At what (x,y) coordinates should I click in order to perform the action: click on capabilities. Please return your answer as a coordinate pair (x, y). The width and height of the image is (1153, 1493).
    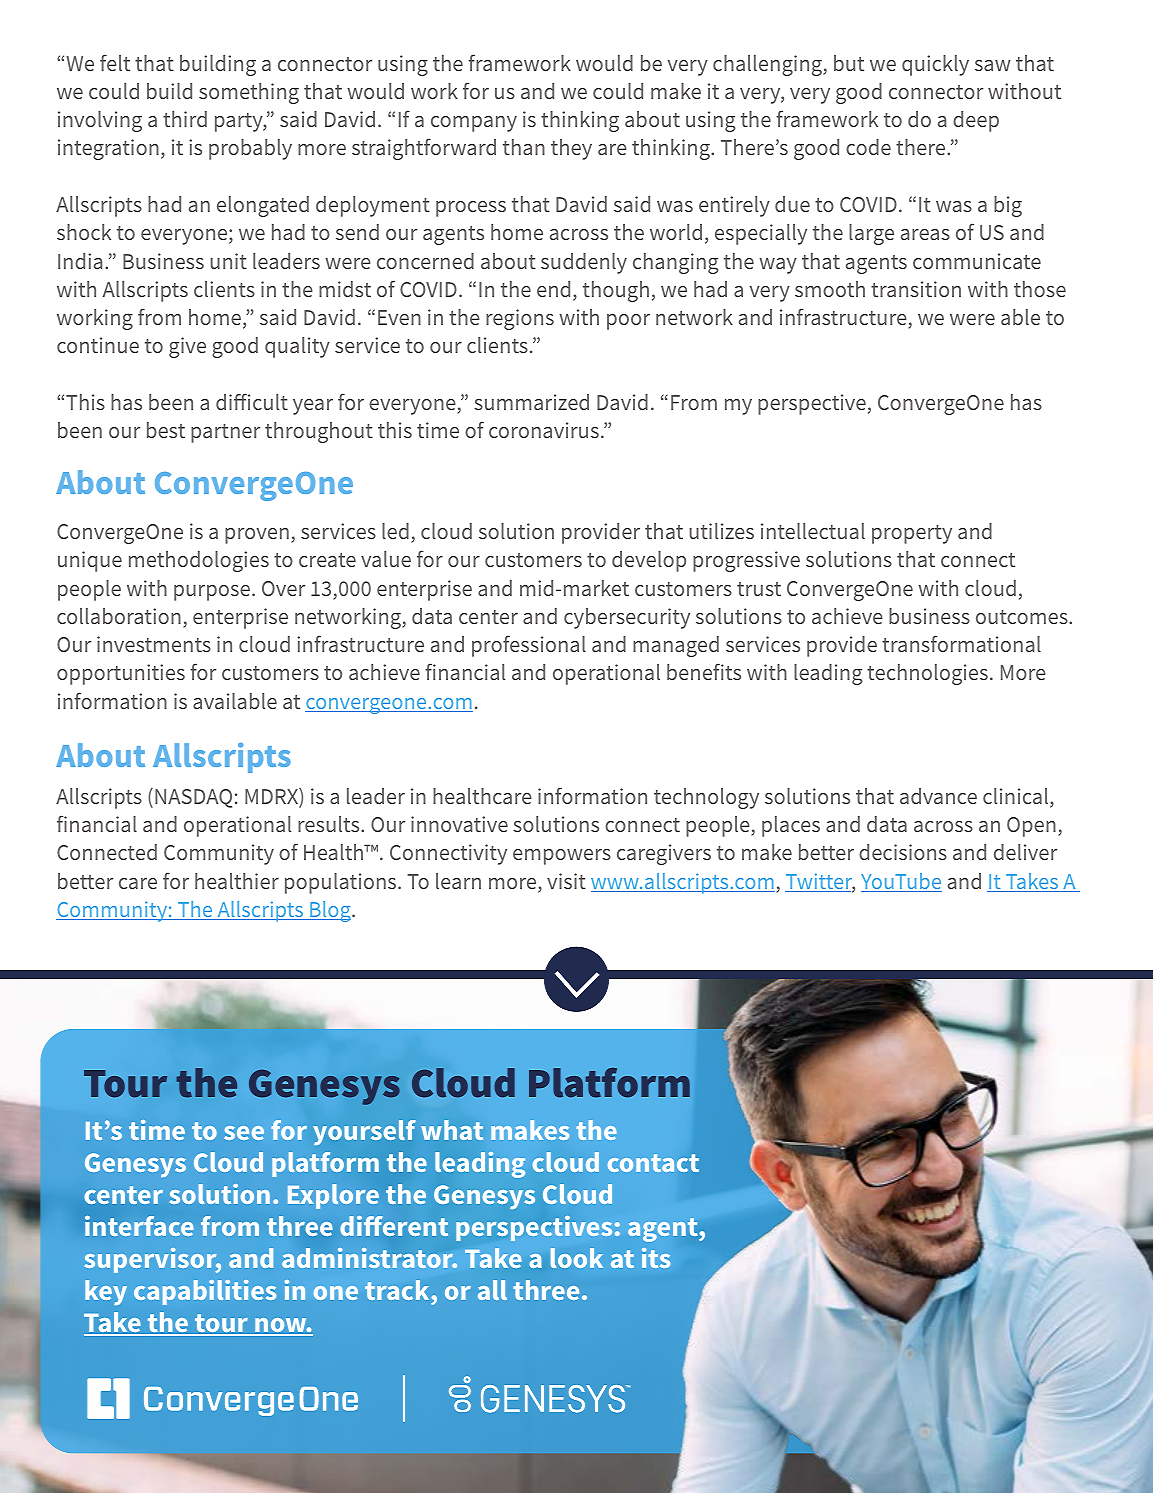
    Looking at the image, I should click on (205, 1292).
